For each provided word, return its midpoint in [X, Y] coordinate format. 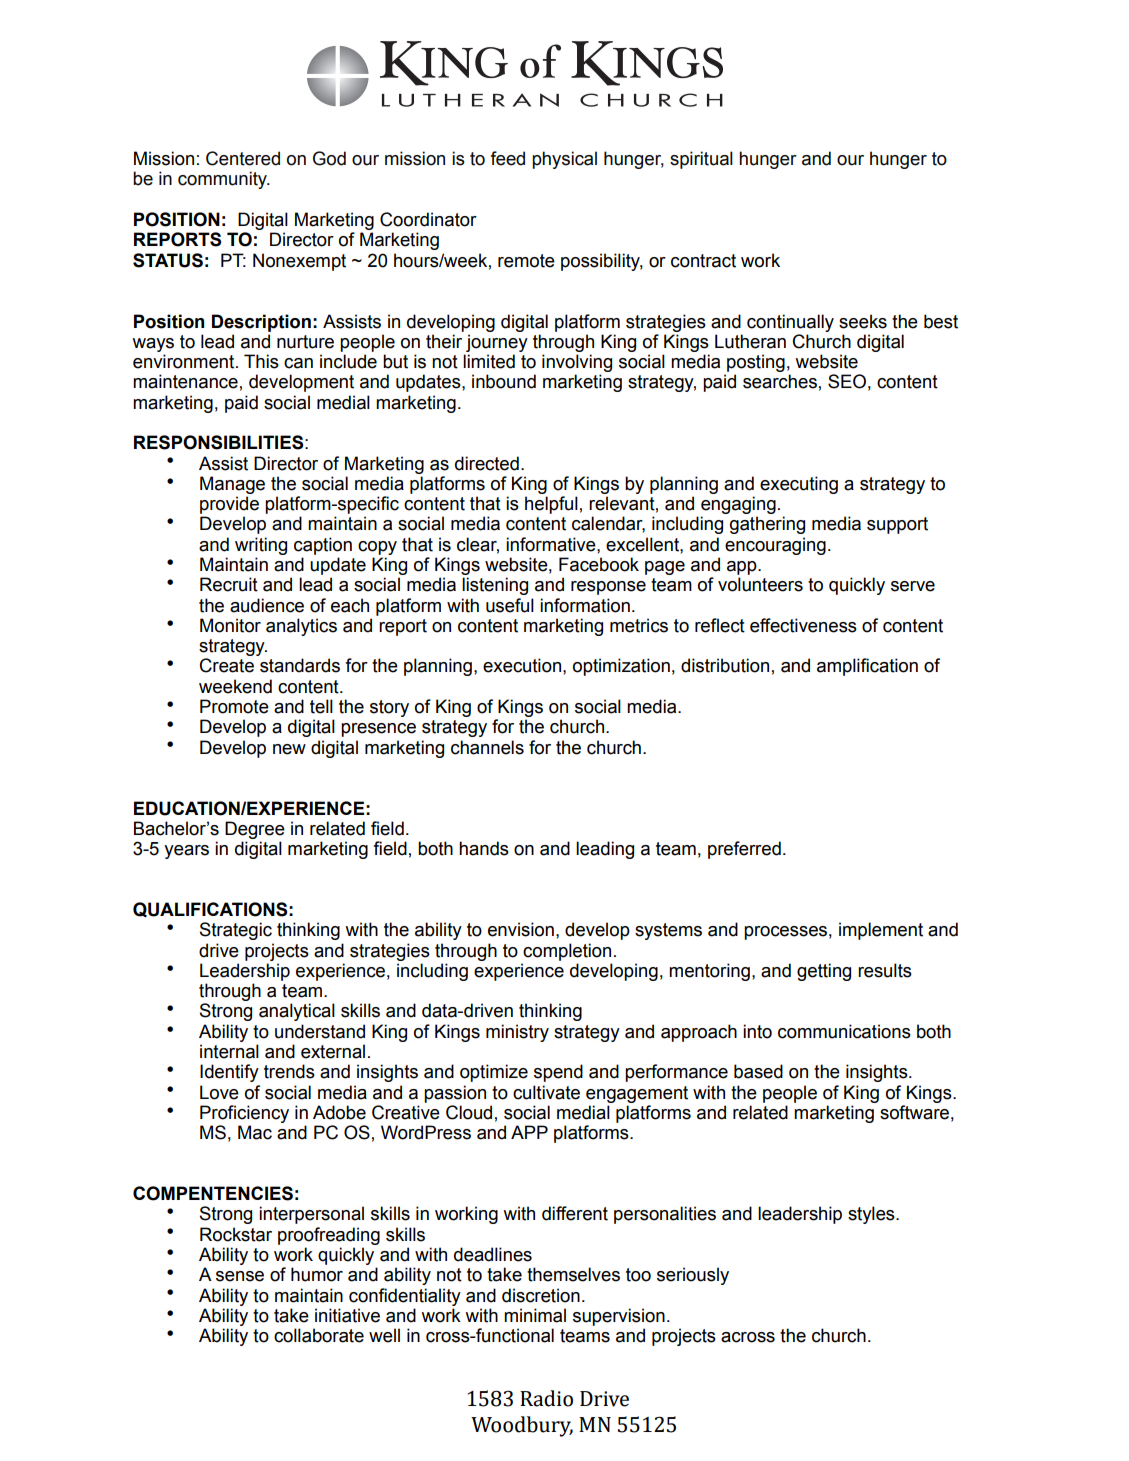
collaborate [319, 1335]
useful [510, 605]
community [223, 180]
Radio [546, 1398]
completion [567, 952]
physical [564, 160]
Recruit [229, 584]
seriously [693, 1276]
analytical [297, 1012]
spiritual [701, 160]
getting [824, 972]
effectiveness [803, 625]
